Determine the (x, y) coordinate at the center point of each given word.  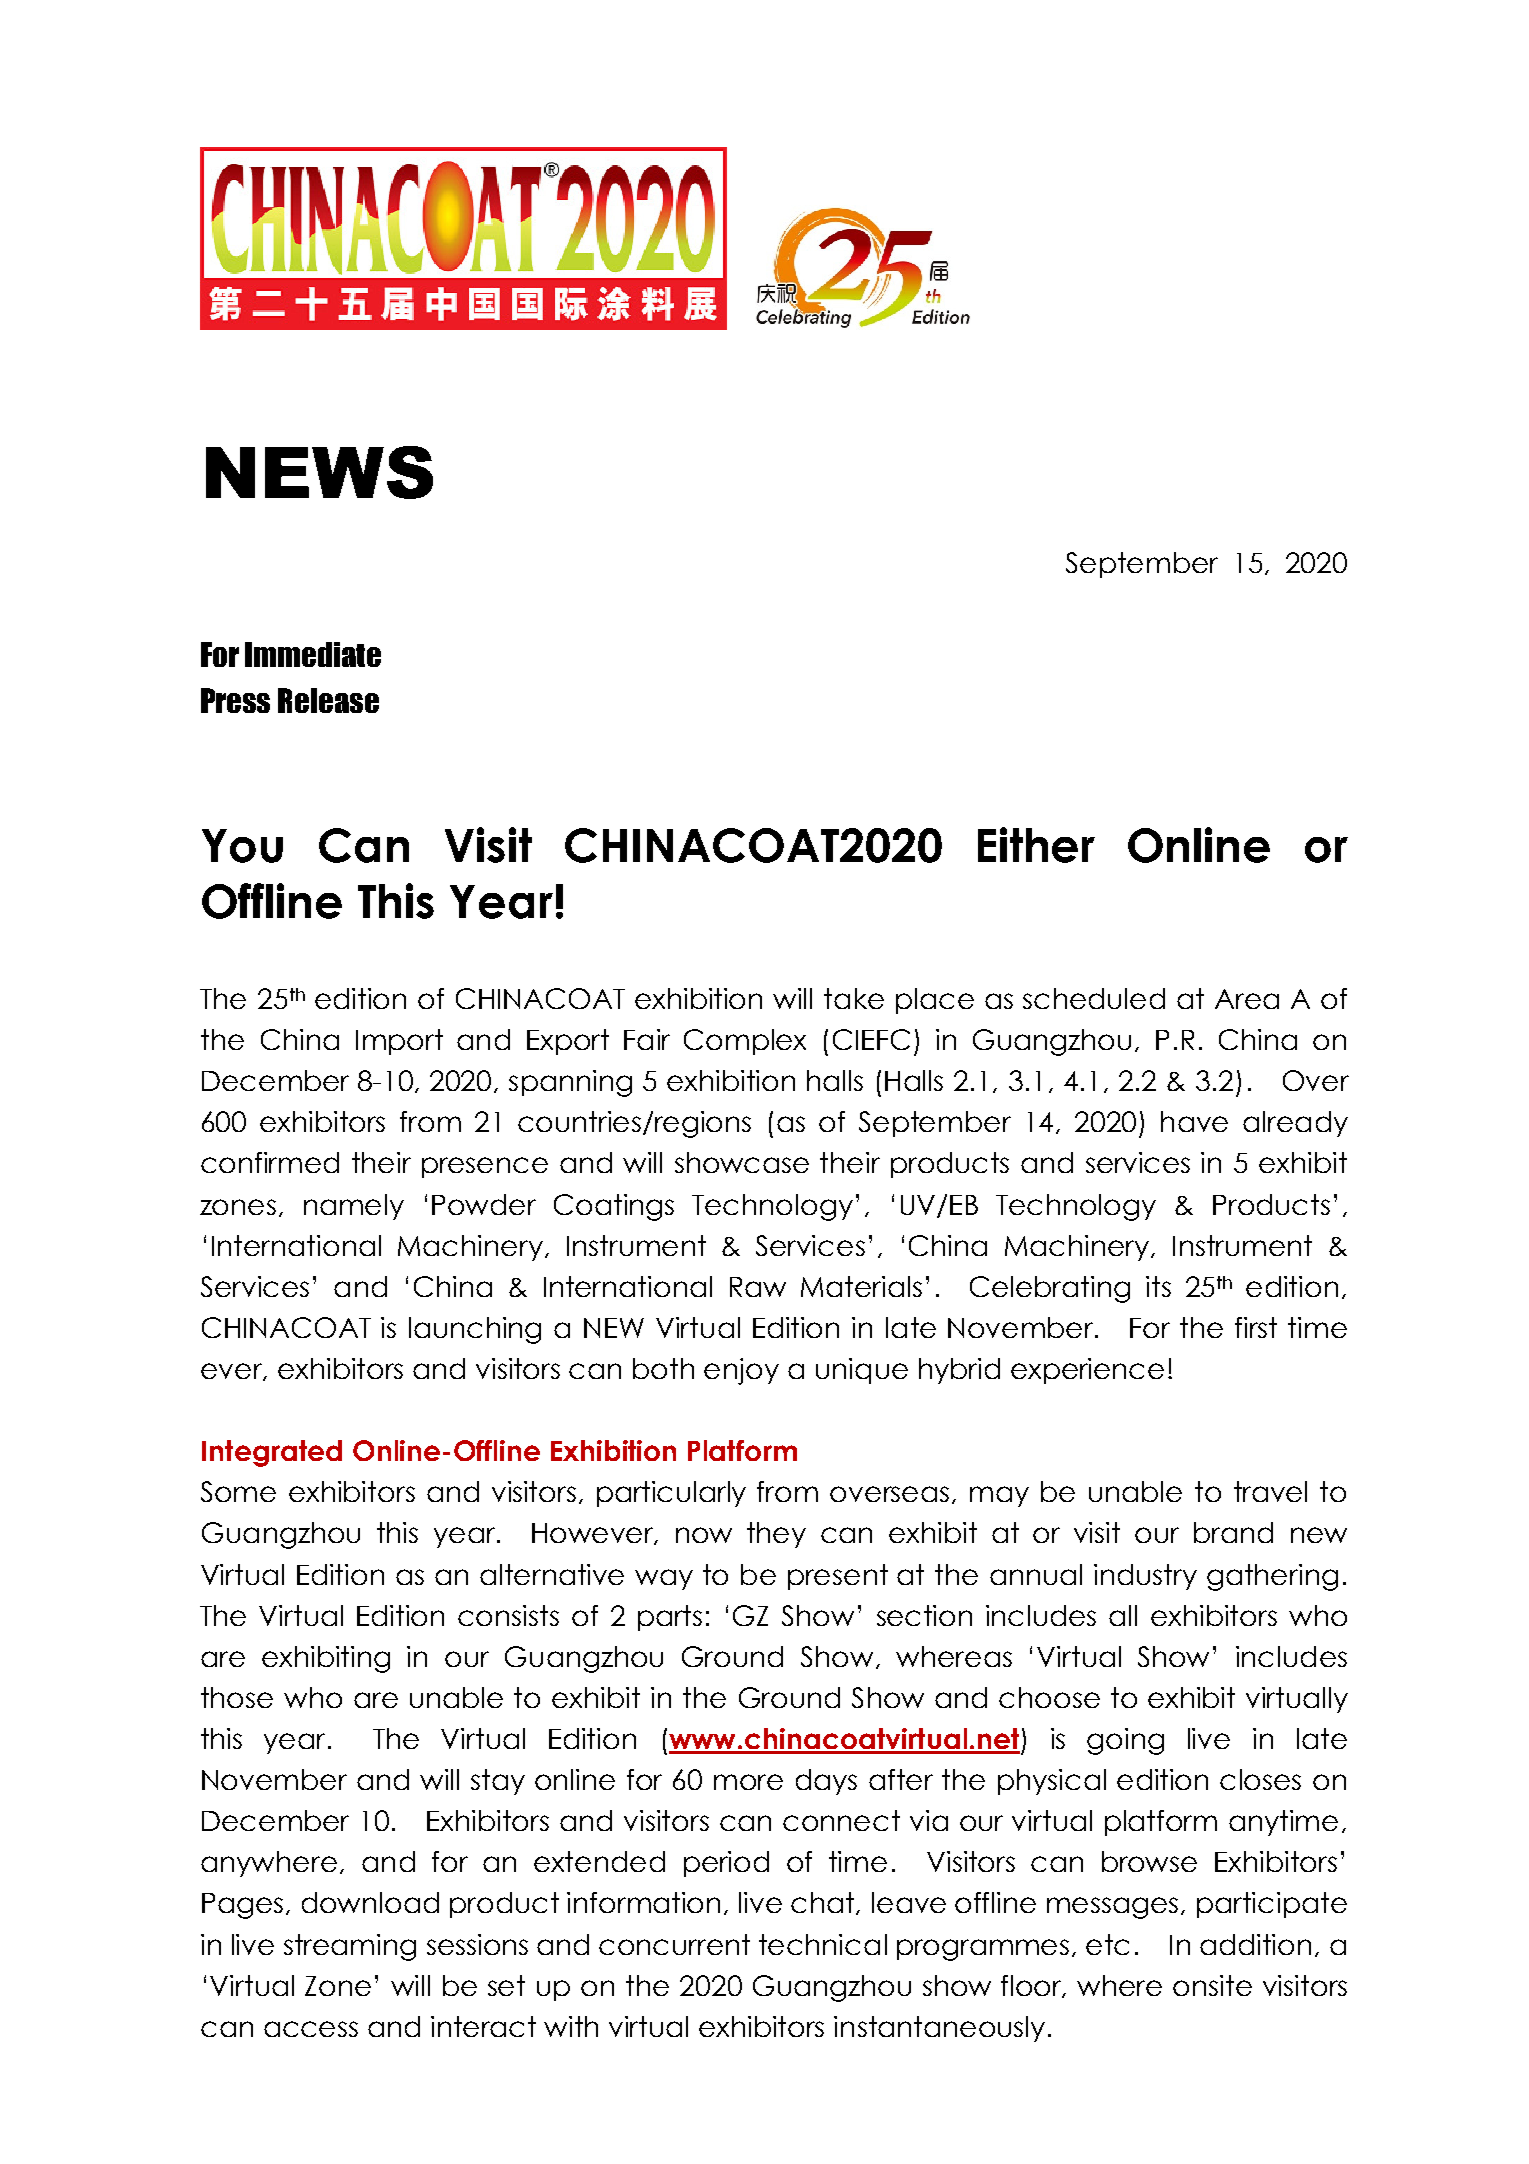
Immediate (313, 654)
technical (823, 1944)
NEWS (319, 472)
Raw (758, 1287)
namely (354, 1207)
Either (1036, 845)
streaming (350, 1947)
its (1158, 1286)
